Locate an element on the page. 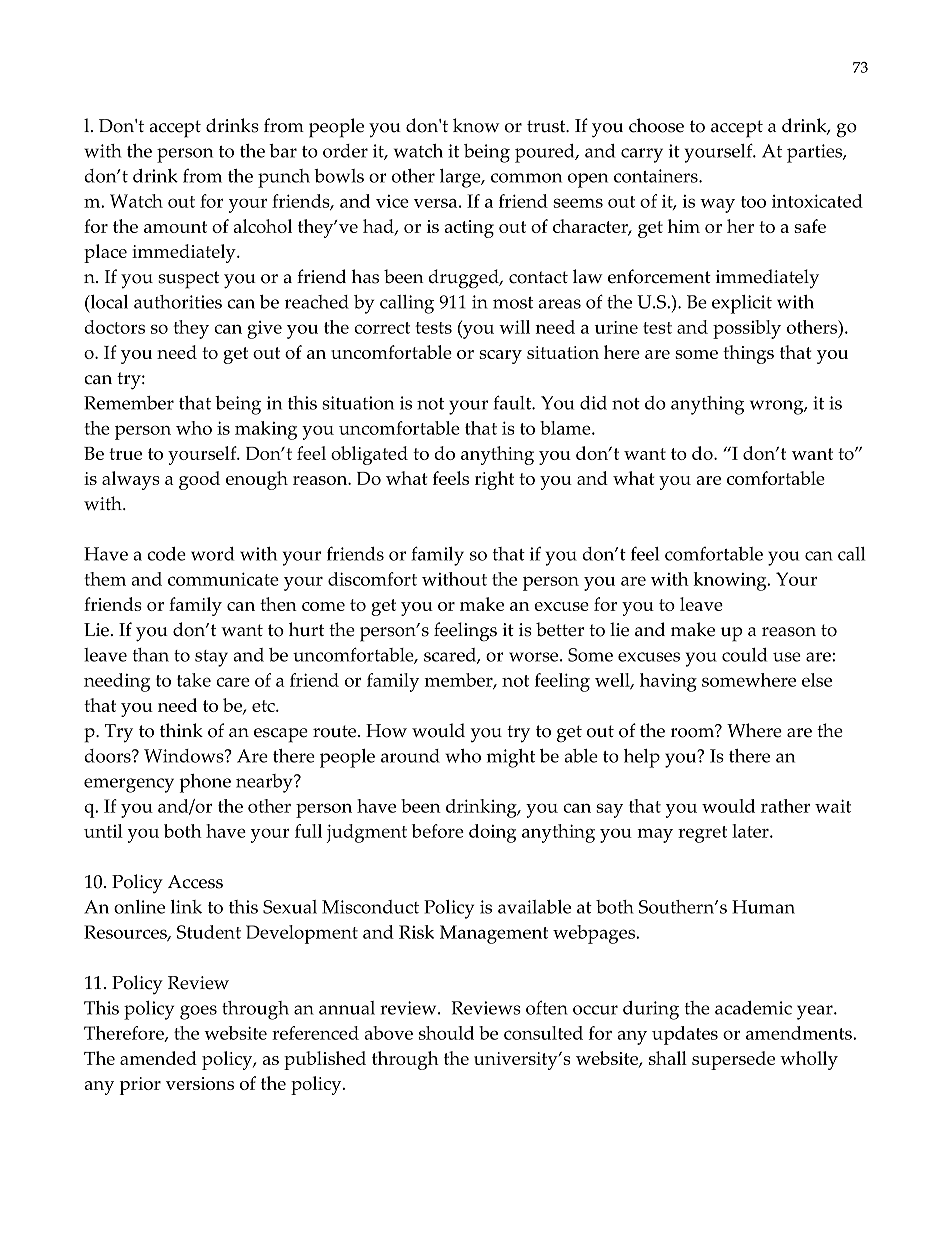 This document has width=952, height=1233. could is located at coordinates (744, 655).
